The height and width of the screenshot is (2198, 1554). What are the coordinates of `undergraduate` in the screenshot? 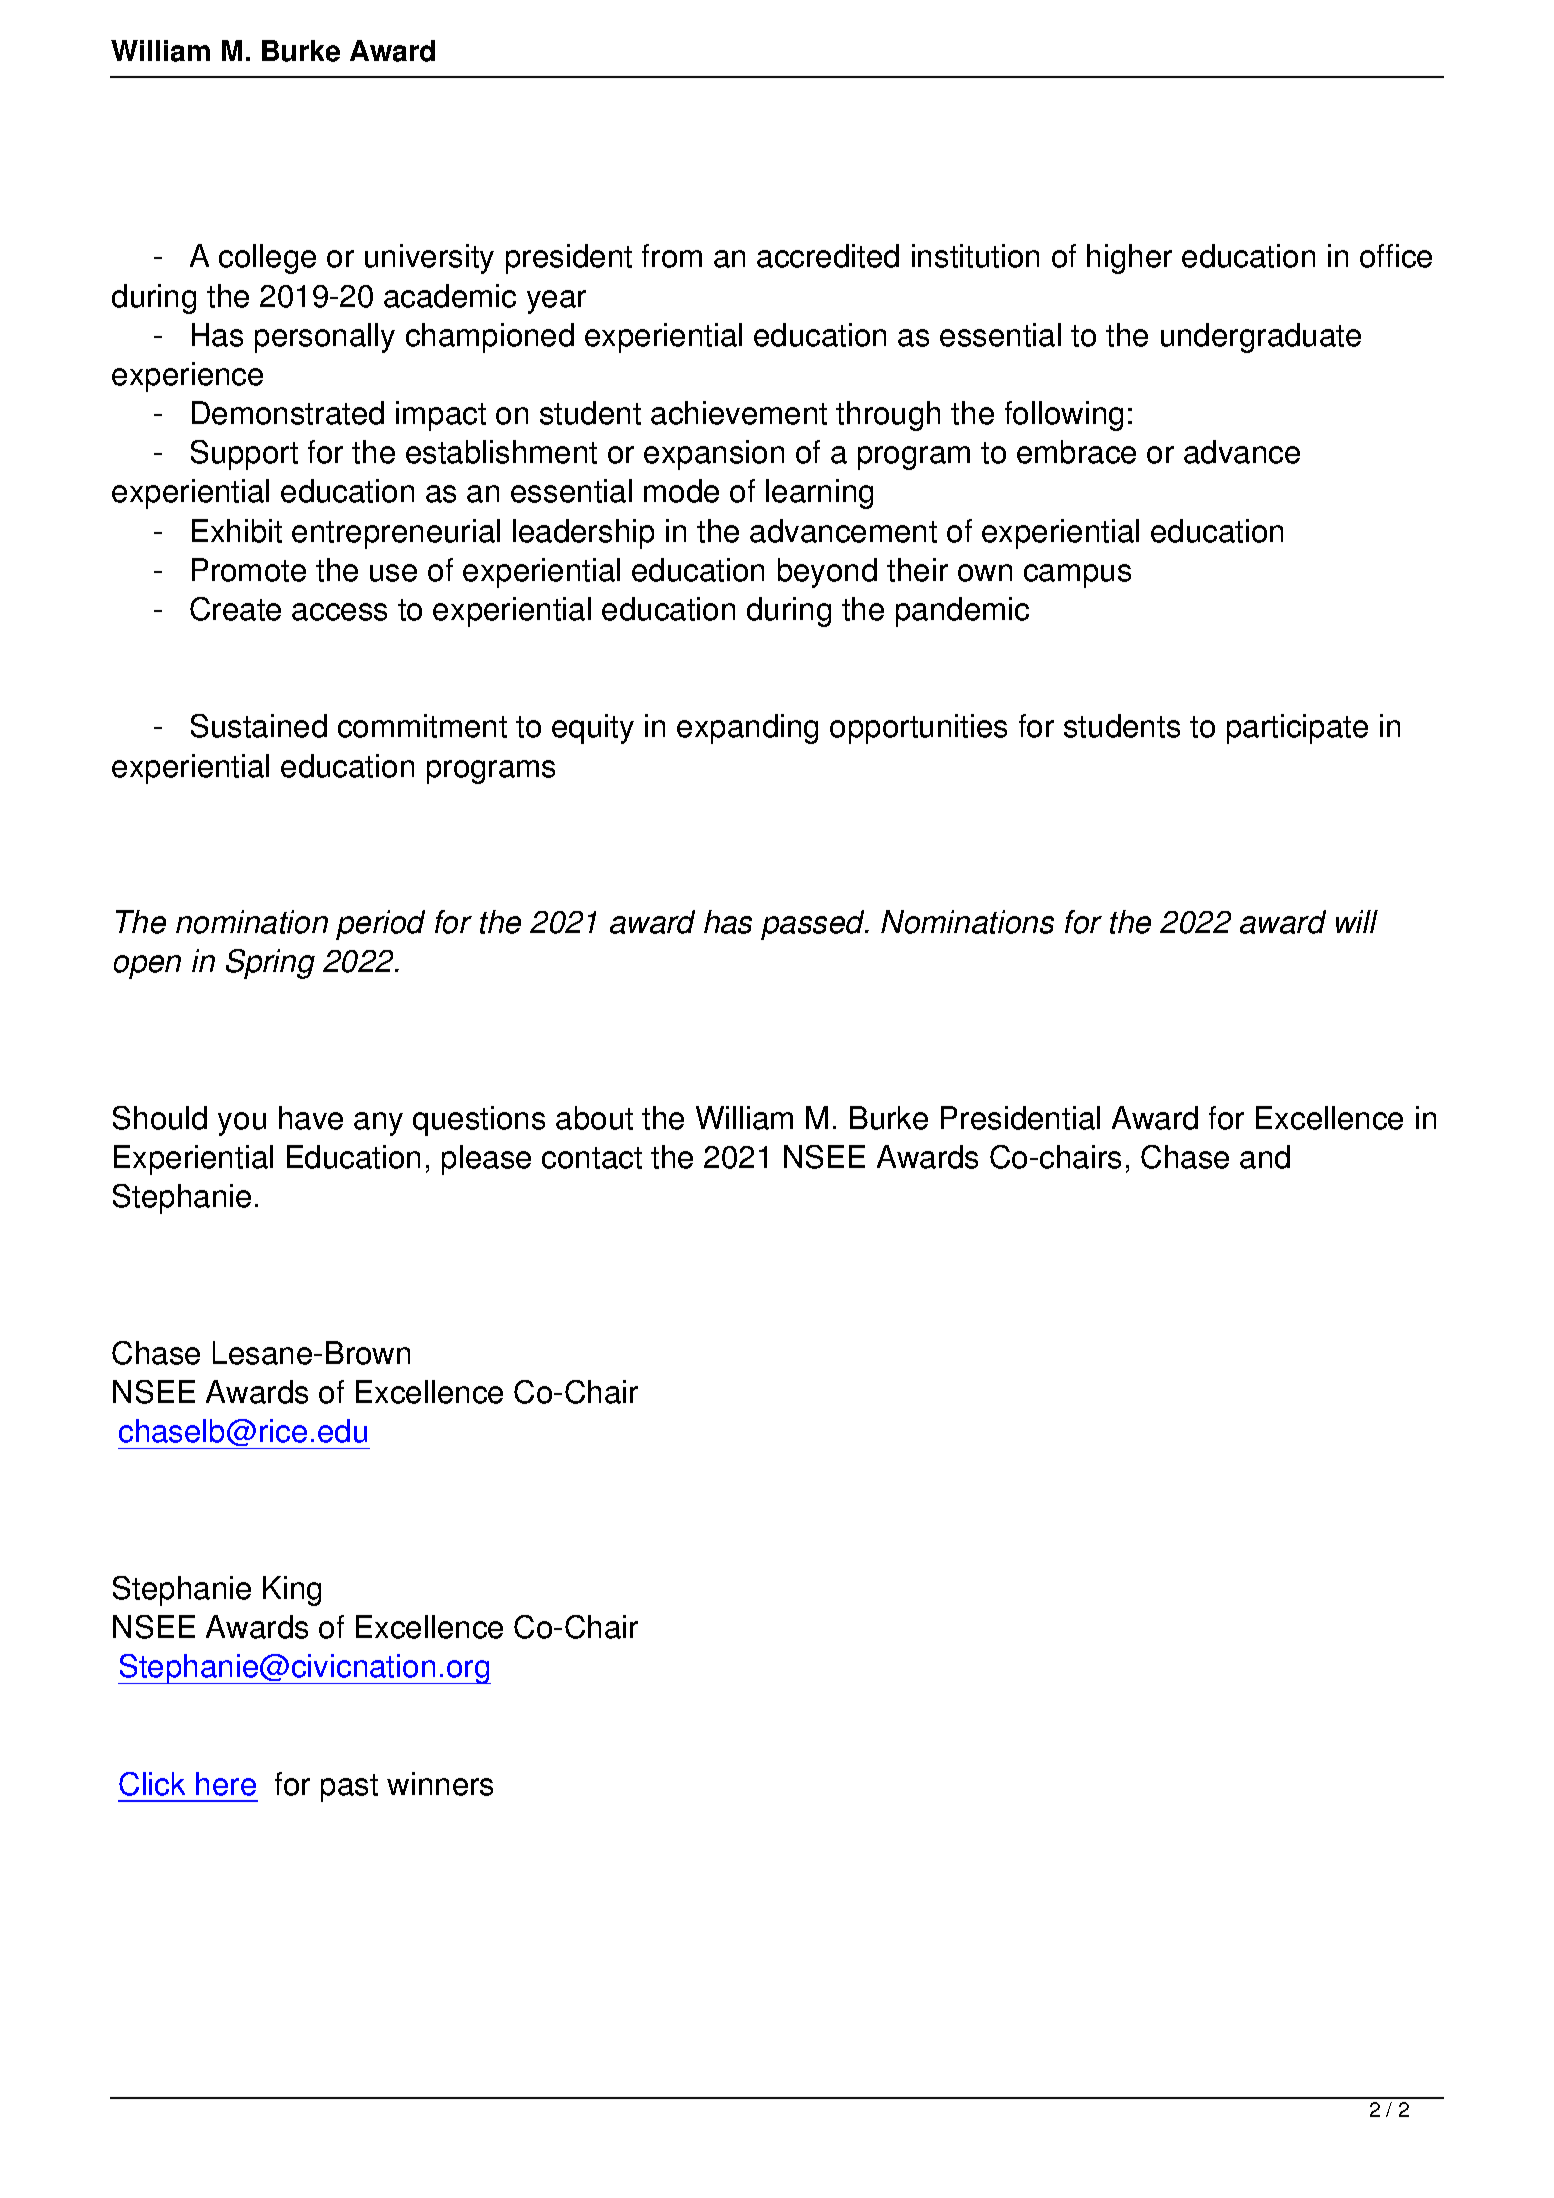 It's located at (1261, 338).
